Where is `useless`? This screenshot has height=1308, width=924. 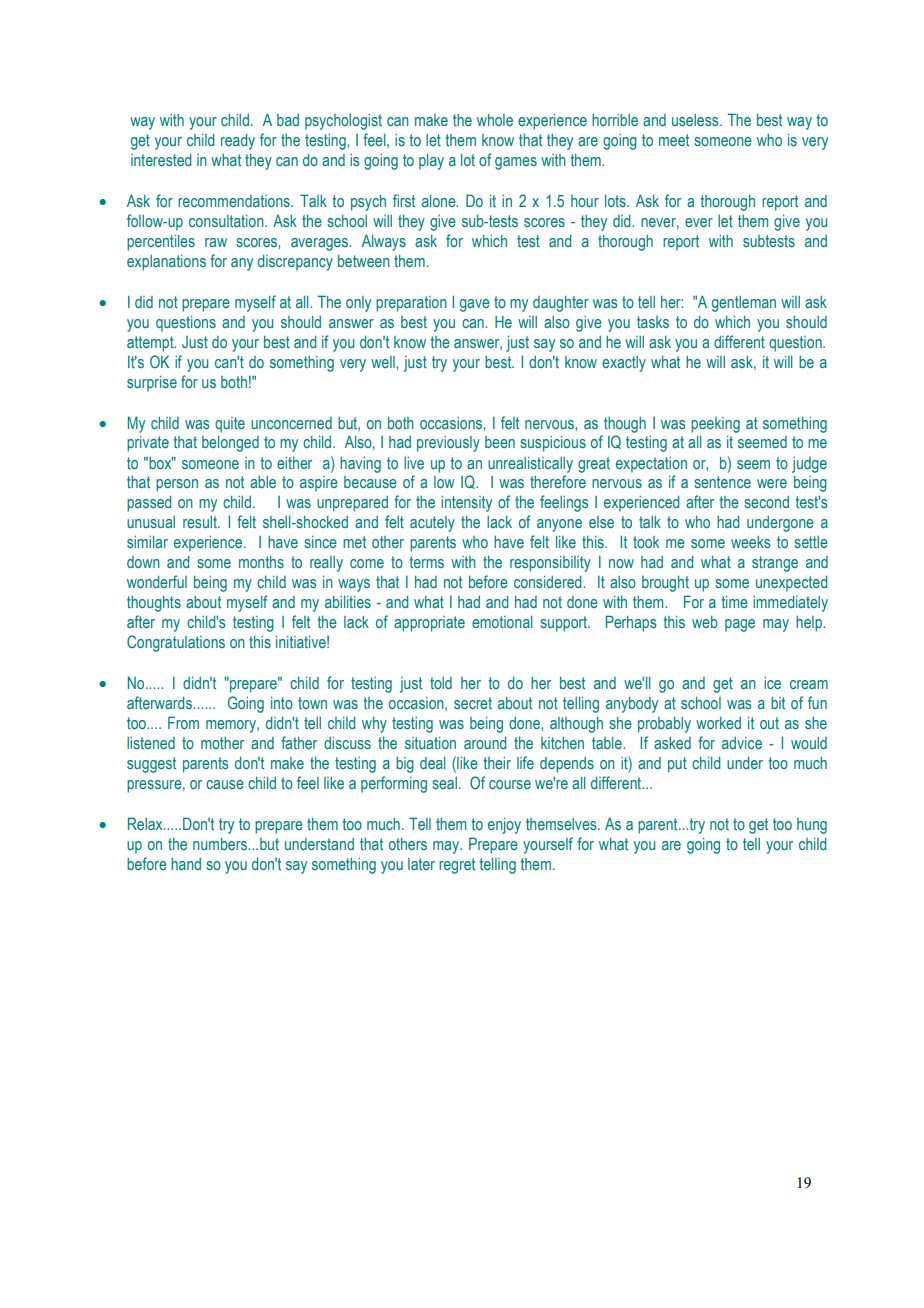 useless is located at coordinates (696, 120).
